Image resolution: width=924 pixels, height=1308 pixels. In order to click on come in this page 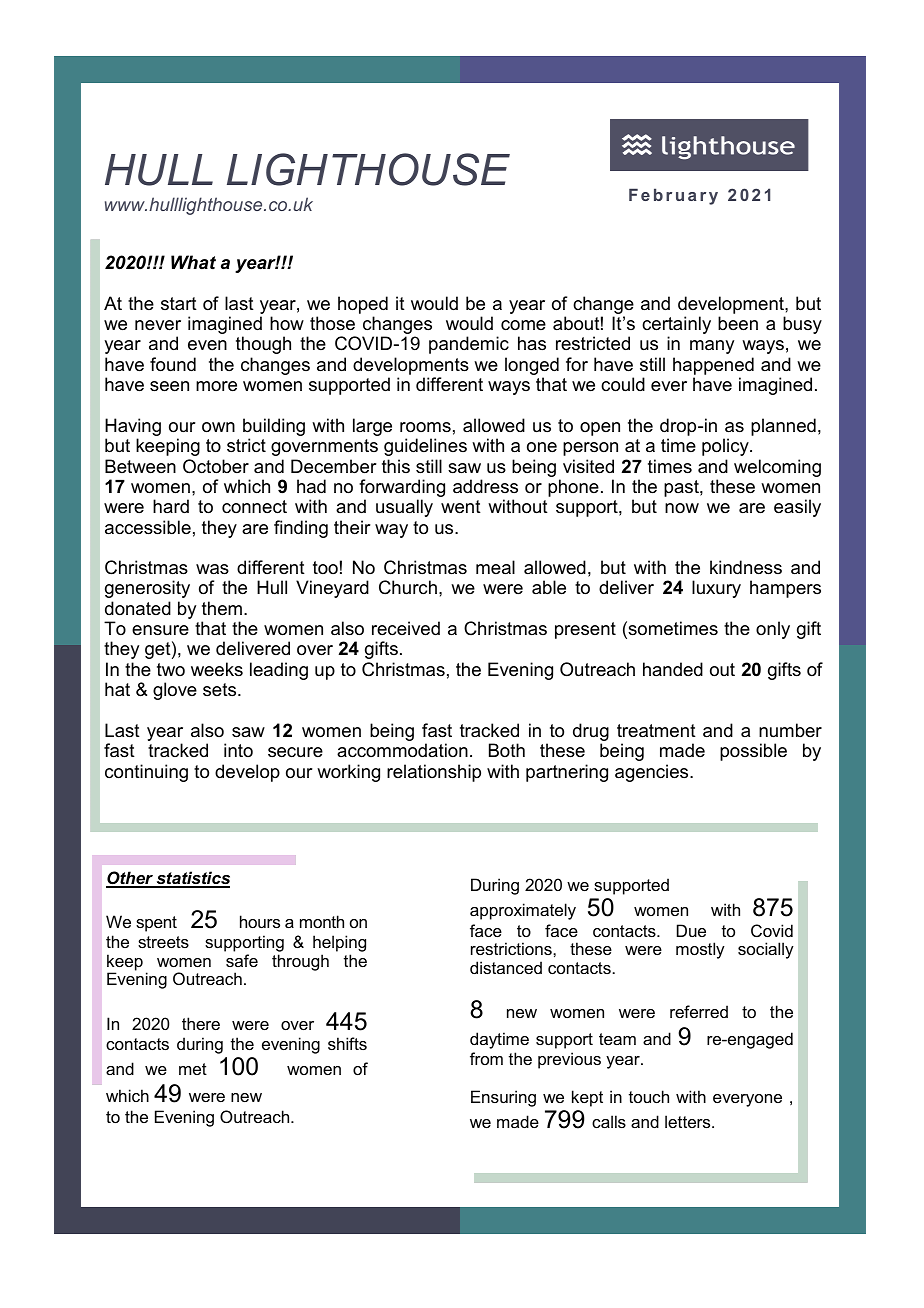, I will do `click(523, 325)`.
